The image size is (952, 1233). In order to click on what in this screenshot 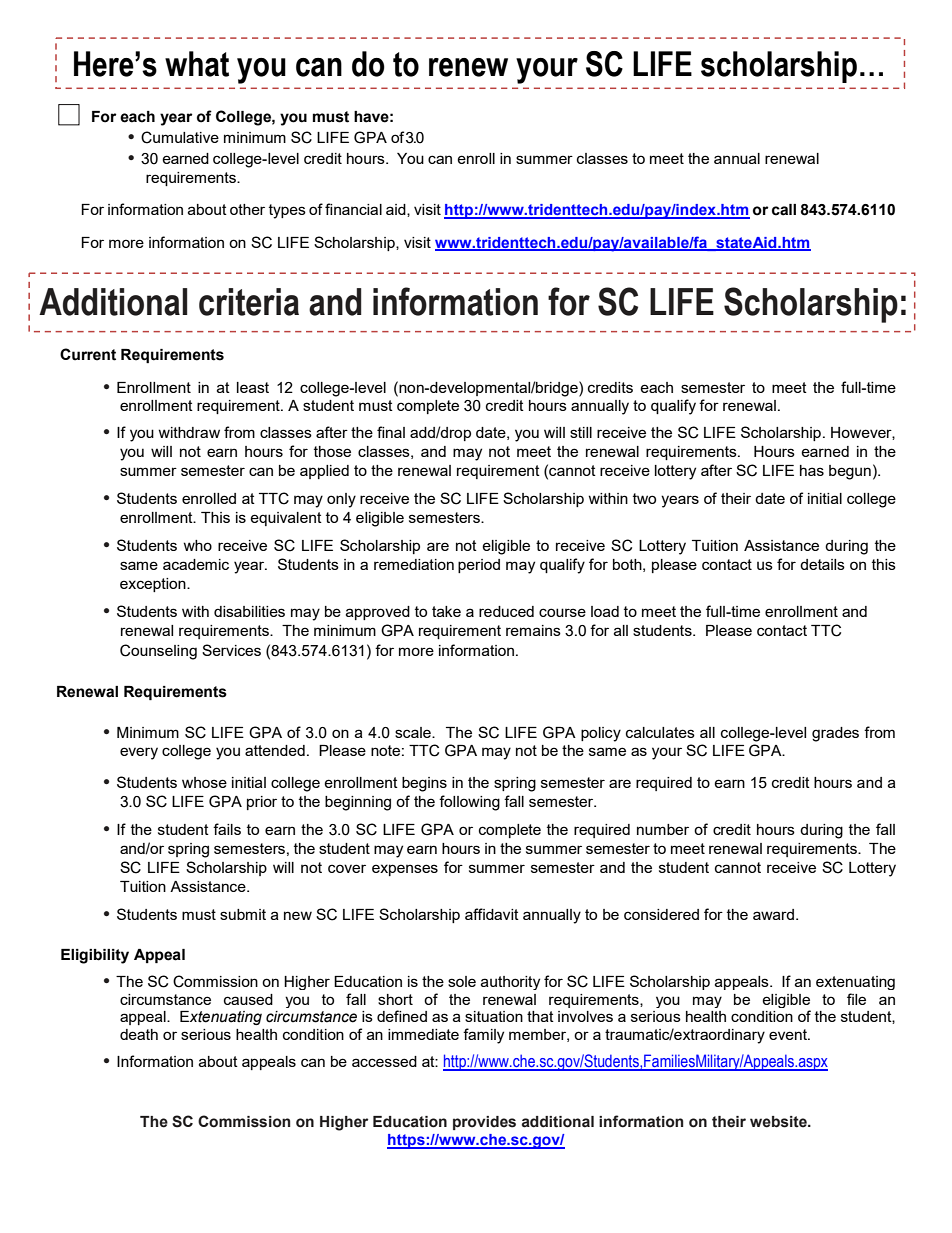, I will do `click(197, 64)`.
